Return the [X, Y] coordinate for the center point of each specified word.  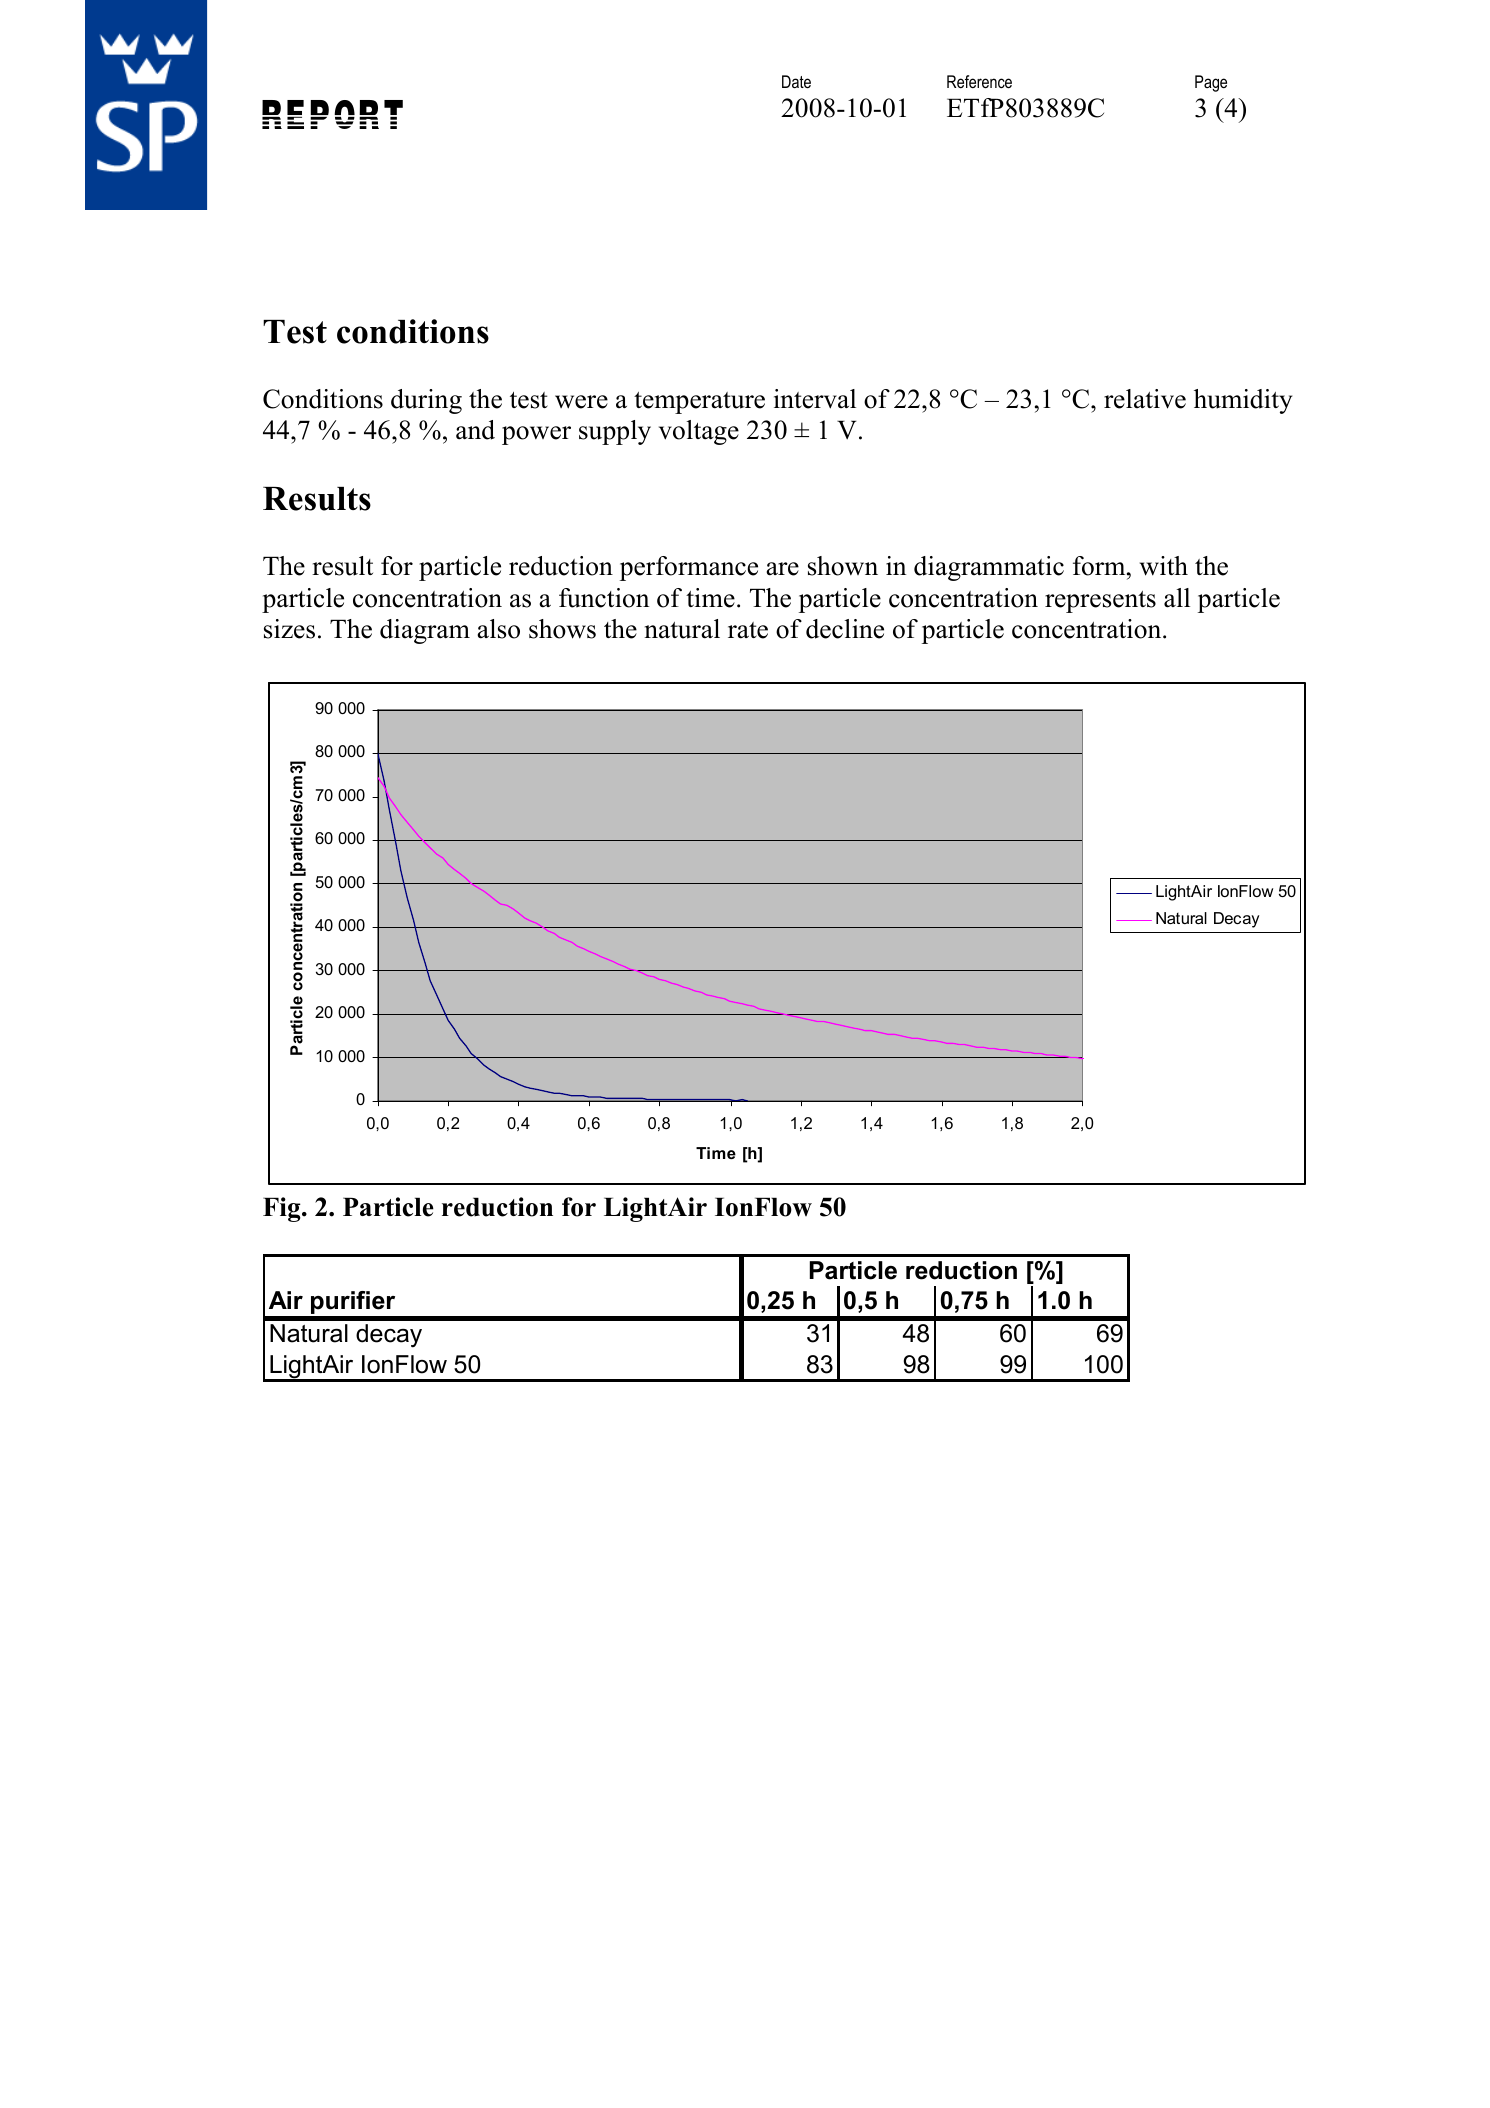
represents [1100, 602]
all [1177, 598]
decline [845, 629]
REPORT [332, 114]
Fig [283, 1209]
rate [748, 630]
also [498, 629]
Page [1211, 83]
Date [796, 81]
